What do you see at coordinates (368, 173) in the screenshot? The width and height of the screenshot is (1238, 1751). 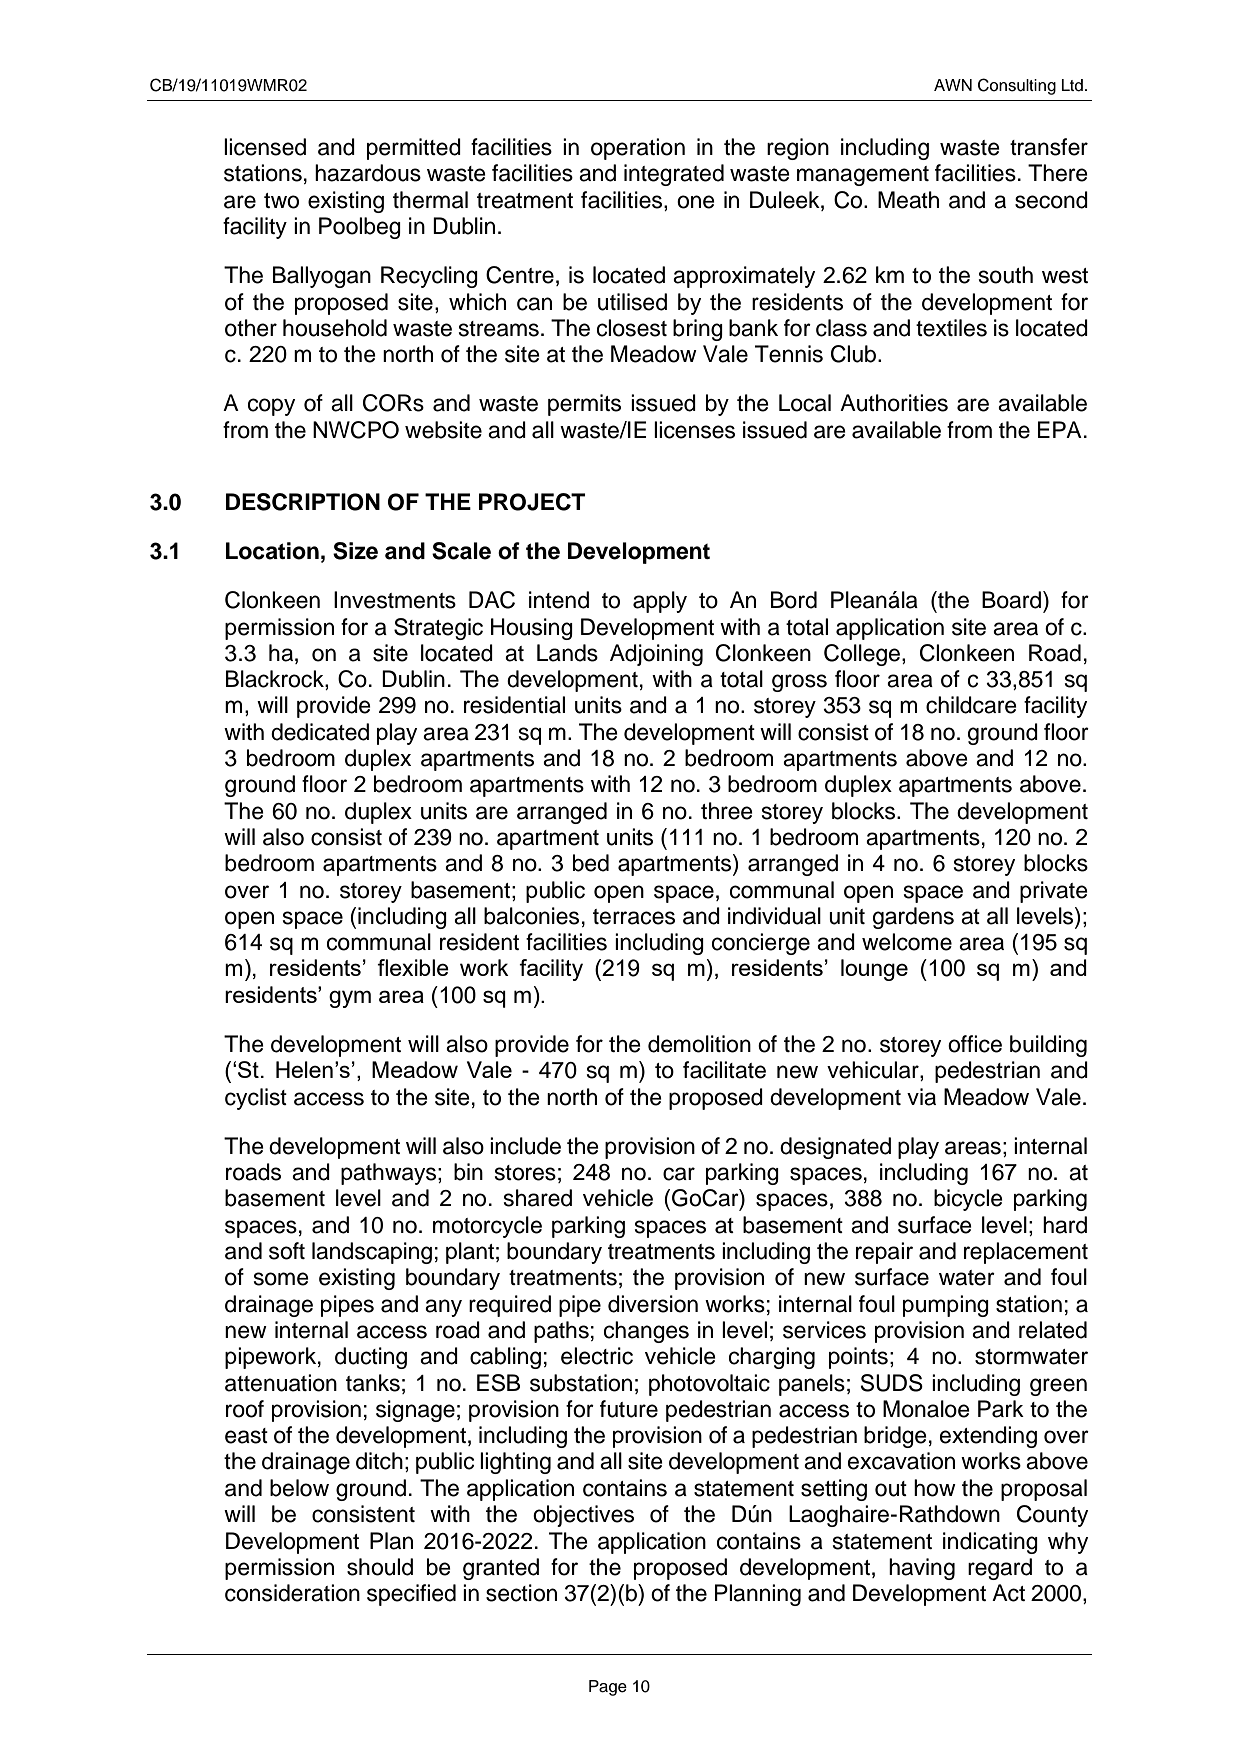 I see `hazardous` at bounding box center [368, 173].
